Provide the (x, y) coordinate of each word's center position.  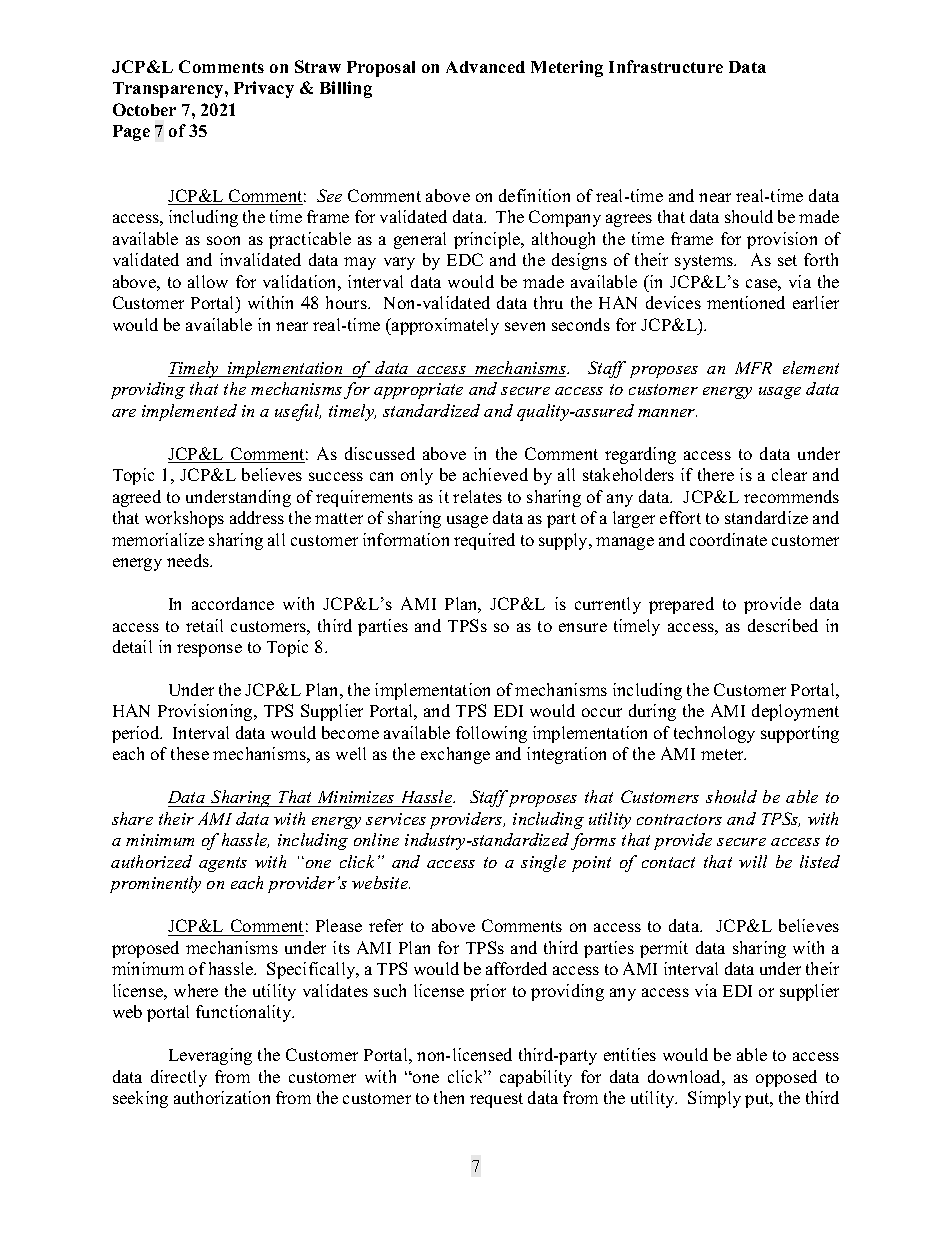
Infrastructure (666, 66)
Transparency (169, 90)
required (484, 541)
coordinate (728, 539)
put (758, 1100)
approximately (444, 326)
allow (208, 281)
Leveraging (210, 1056)
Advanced (485, 67)
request (496, 1100)
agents (223, 864)
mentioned (746, 302)
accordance (233, 603)
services (396, 819)
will (753, 861)
